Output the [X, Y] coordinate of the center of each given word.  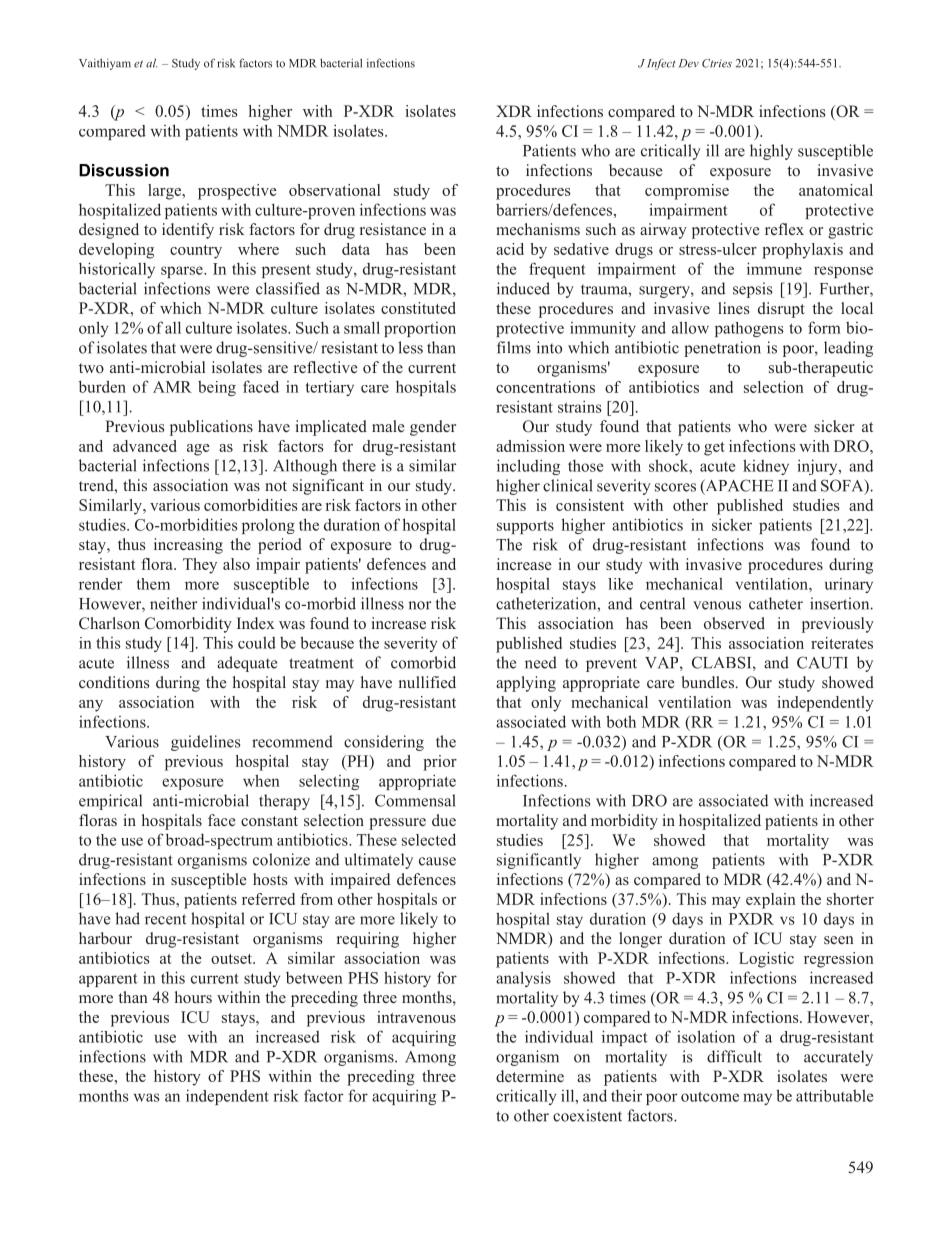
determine [530, 1076]
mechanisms [538, 229]
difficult [734, 1056]
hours [193, 997]
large [166, 192]
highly [771, 152]
